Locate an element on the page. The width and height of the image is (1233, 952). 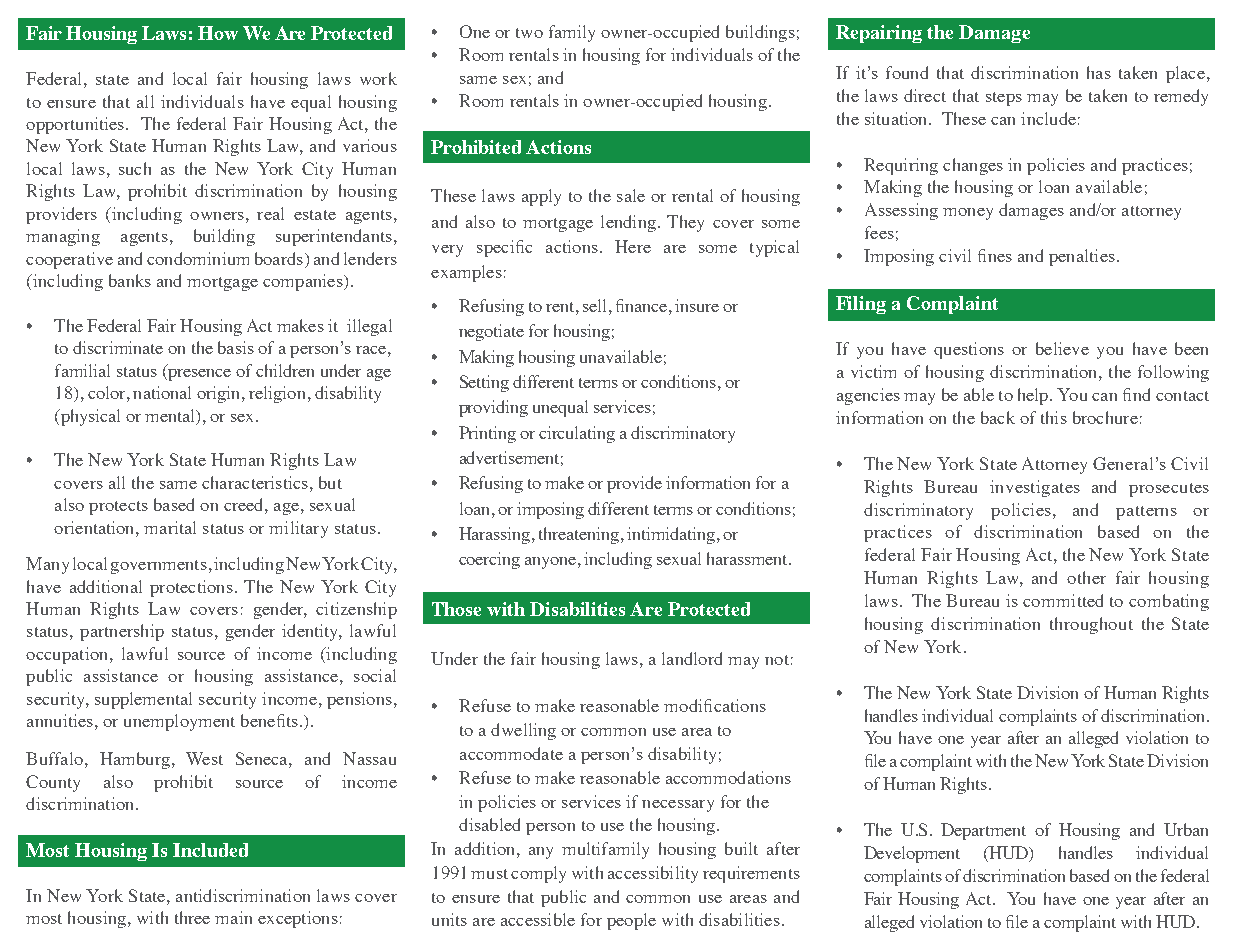
accessibility is located at coordinates (653, 874).
